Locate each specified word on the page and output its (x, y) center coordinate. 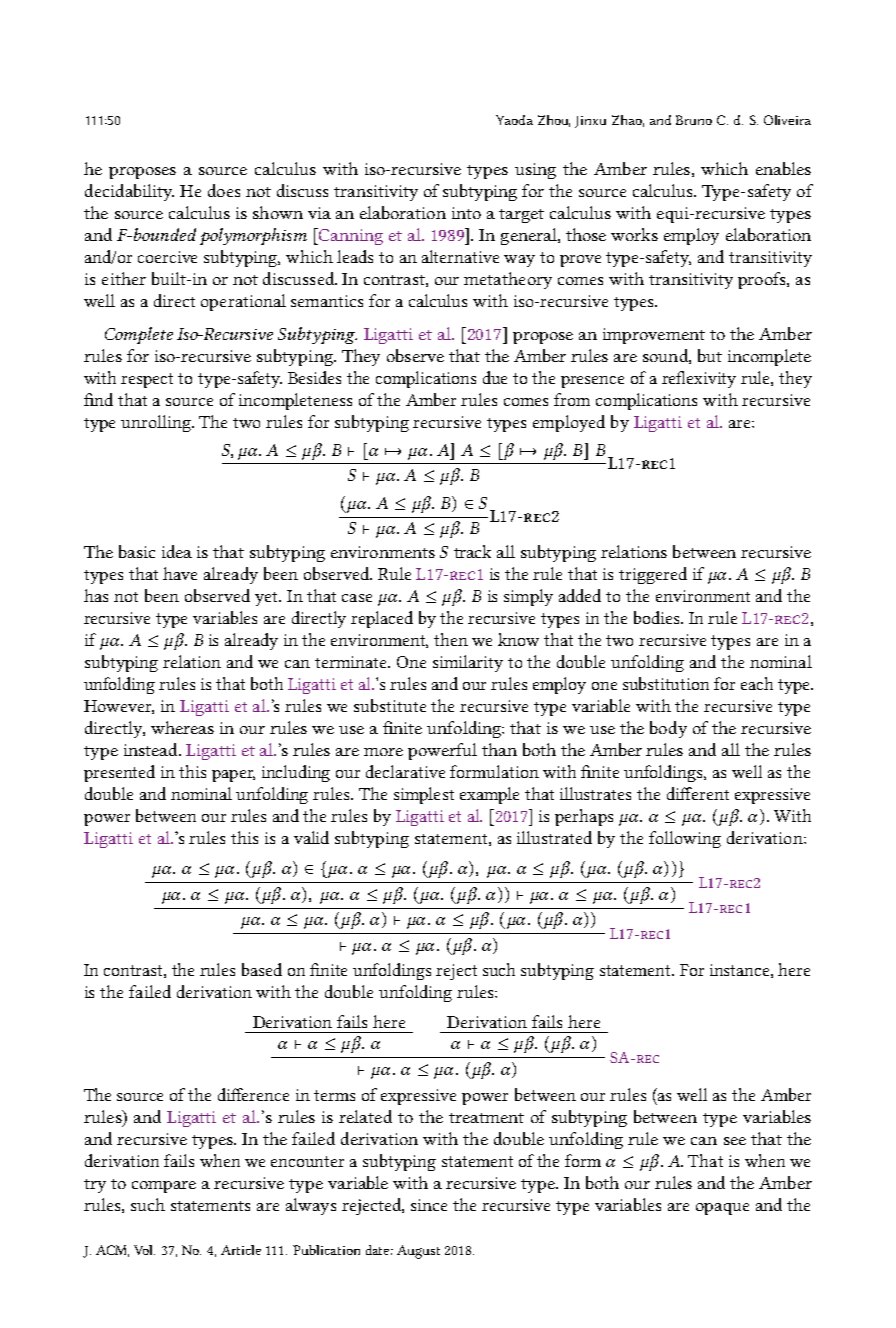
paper (233, 776)
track (472, 551)
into (466, 213)
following (685, 839)
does (224, 190)
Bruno (694, 120)
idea (177, 551)
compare (164, 1187)
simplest (424, 795)
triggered (653, 575)
